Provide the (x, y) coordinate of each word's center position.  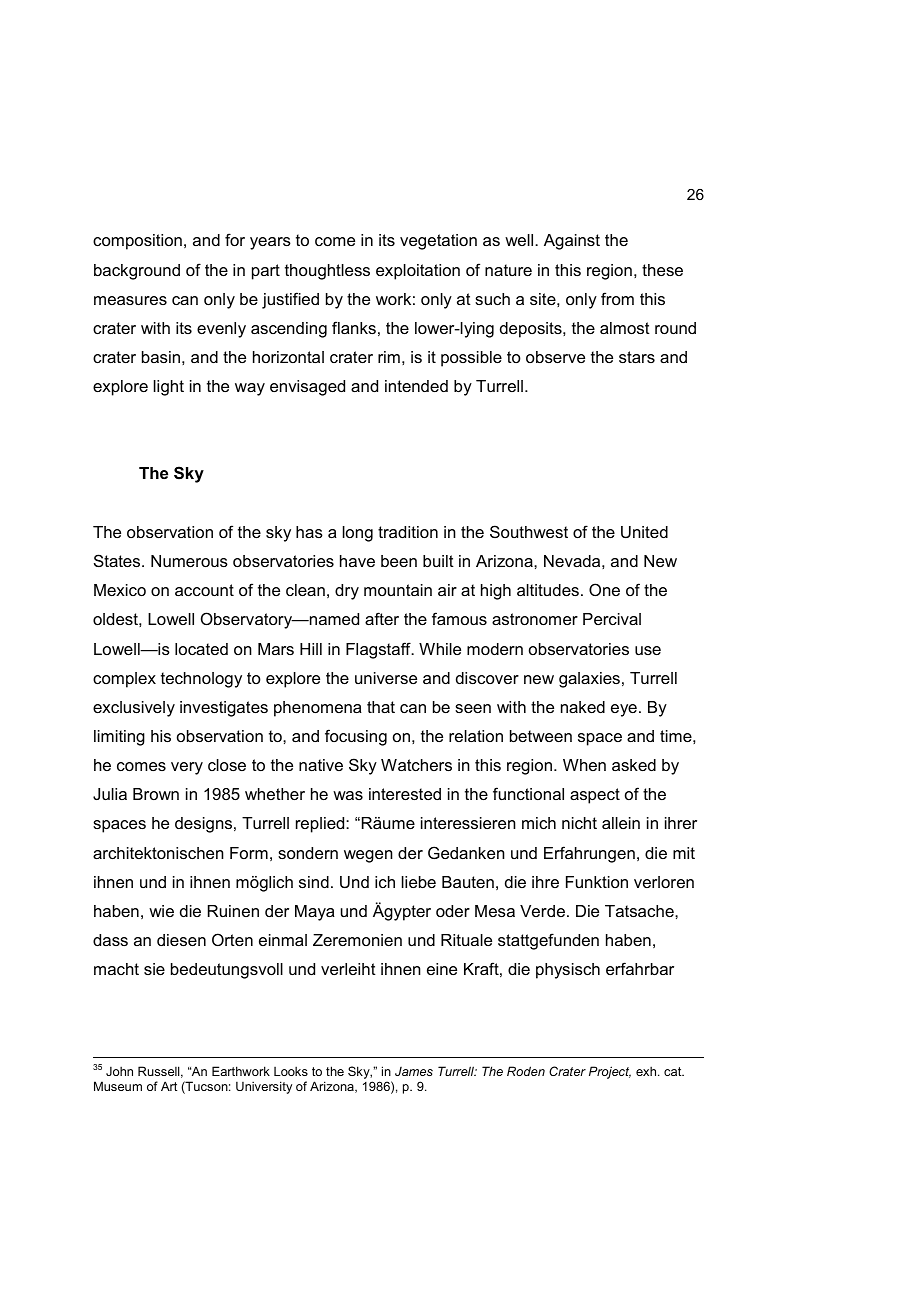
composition (137, 242)
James (414, 1071)
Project (610, 1072)
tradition (408, 532)
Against (572, 242)
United (644, 532)
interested (405, 794)
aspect (595, 796)
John (119, 1071)
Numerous (189, 561)
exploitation (418, 272)
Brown (156, 794)
